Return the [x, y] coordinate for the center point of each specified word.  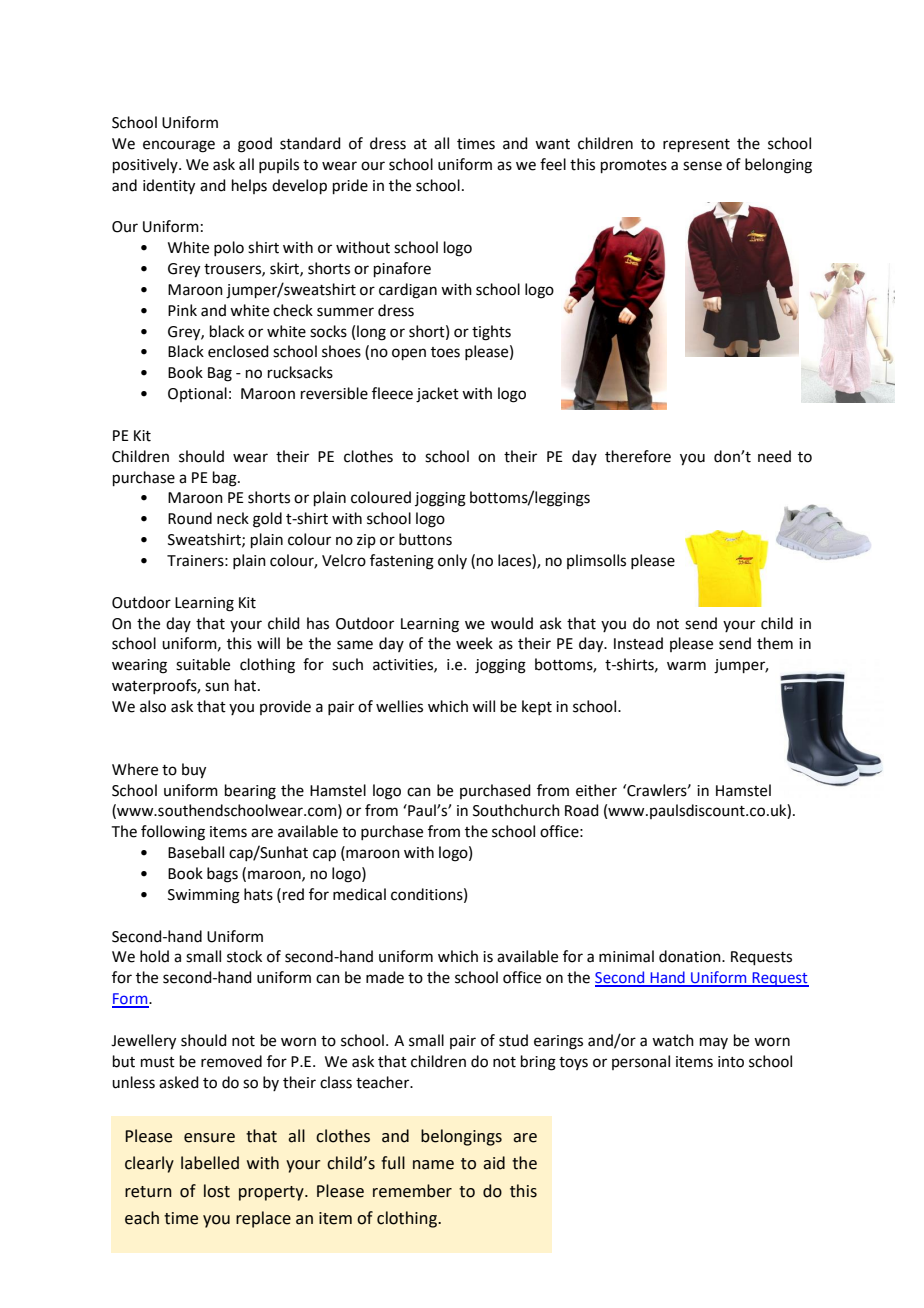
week [474, 643]
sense [702, 166]
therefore [638, 456]
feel [553, 164]
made [385, 977]
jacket [437, 395]
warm [686, 666]
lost [217, 1191]
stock [244, 956]
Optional [197, 394]
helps [249, 186]
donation [691, 956]
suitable [203, 664]
